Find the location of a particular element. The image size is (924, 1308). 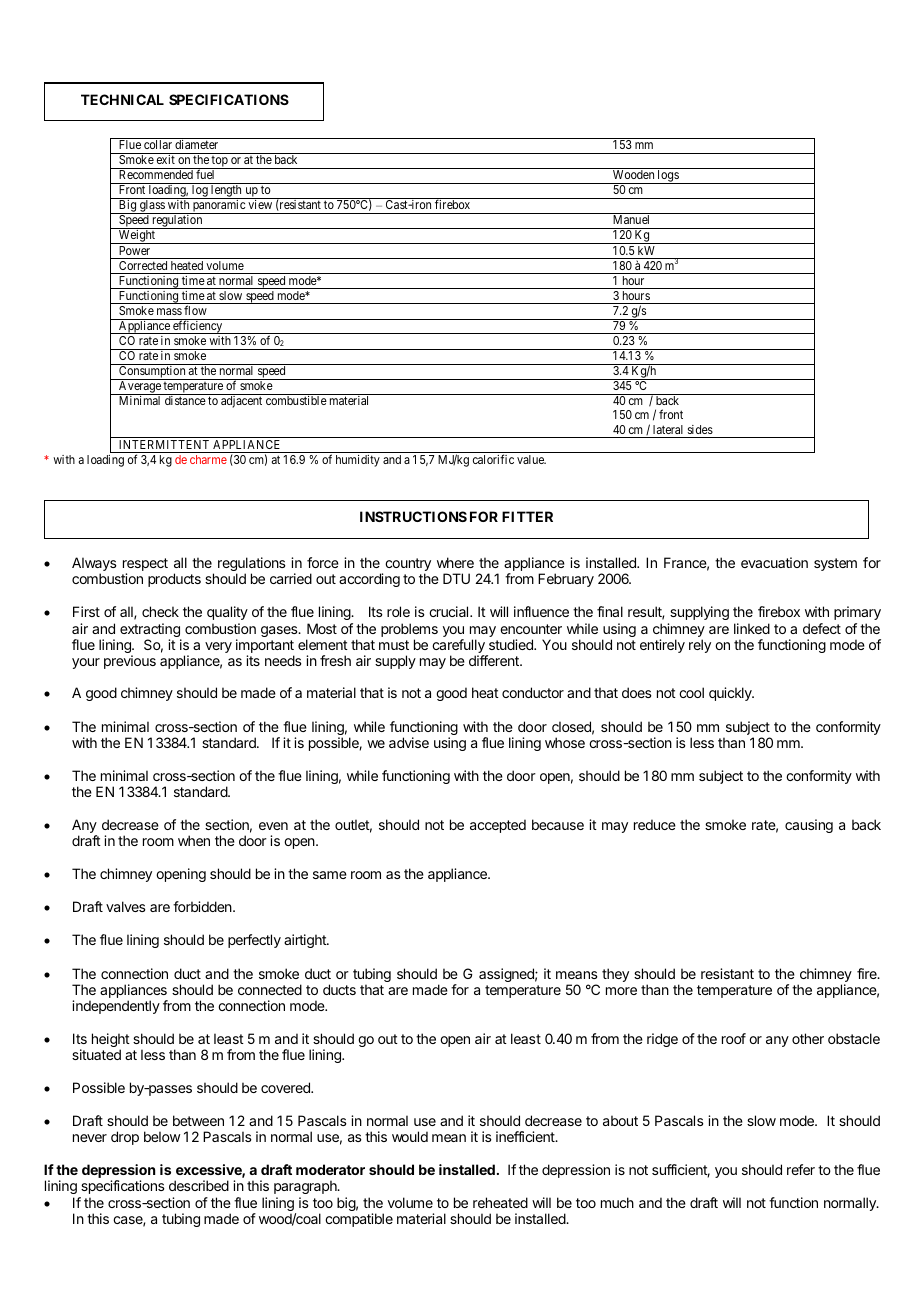

sides is located at coordinates (700, 429).
